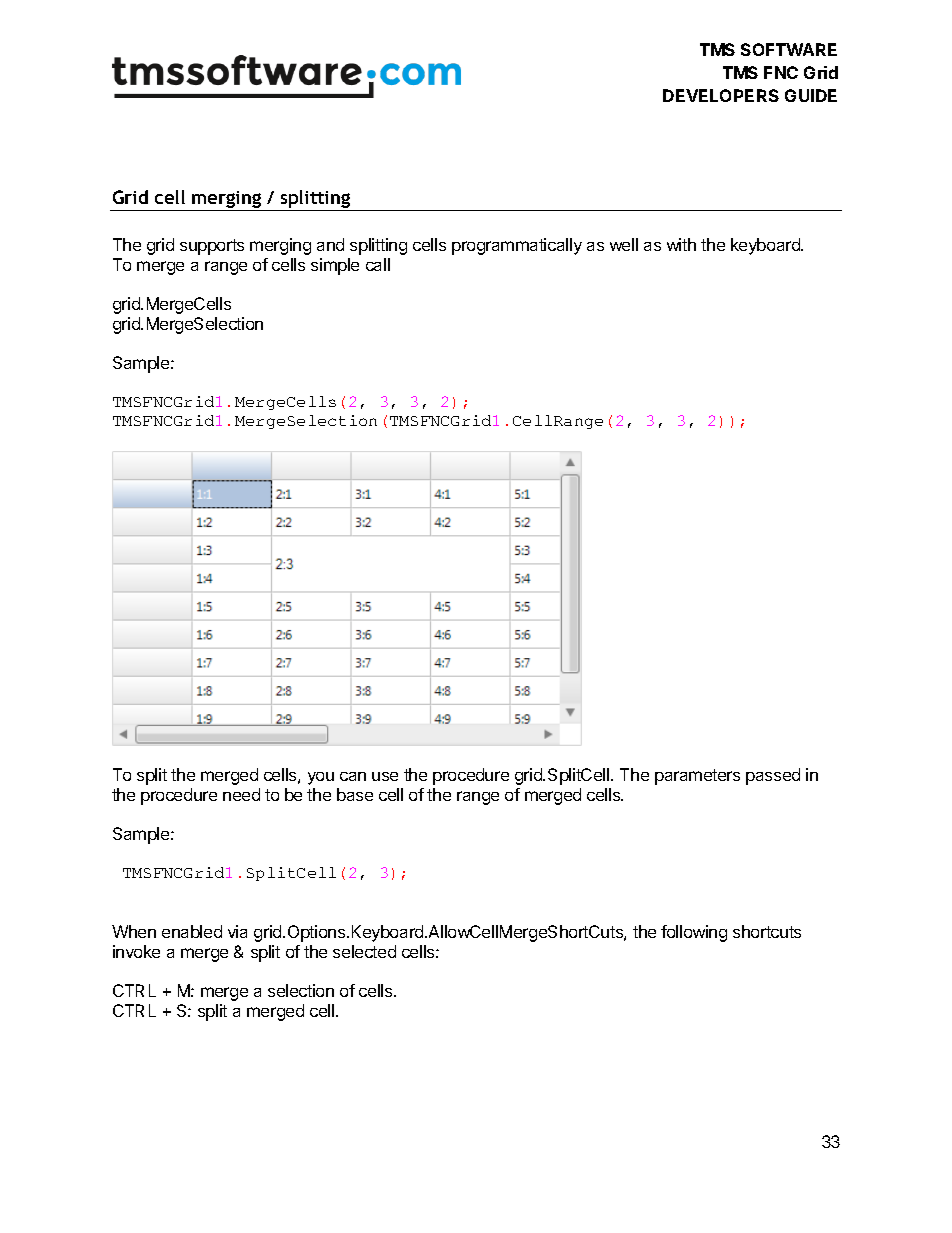  What do you see at coordinates (241, 794) in the screenshot?
I see `need` at bounding box center [241, 794].
